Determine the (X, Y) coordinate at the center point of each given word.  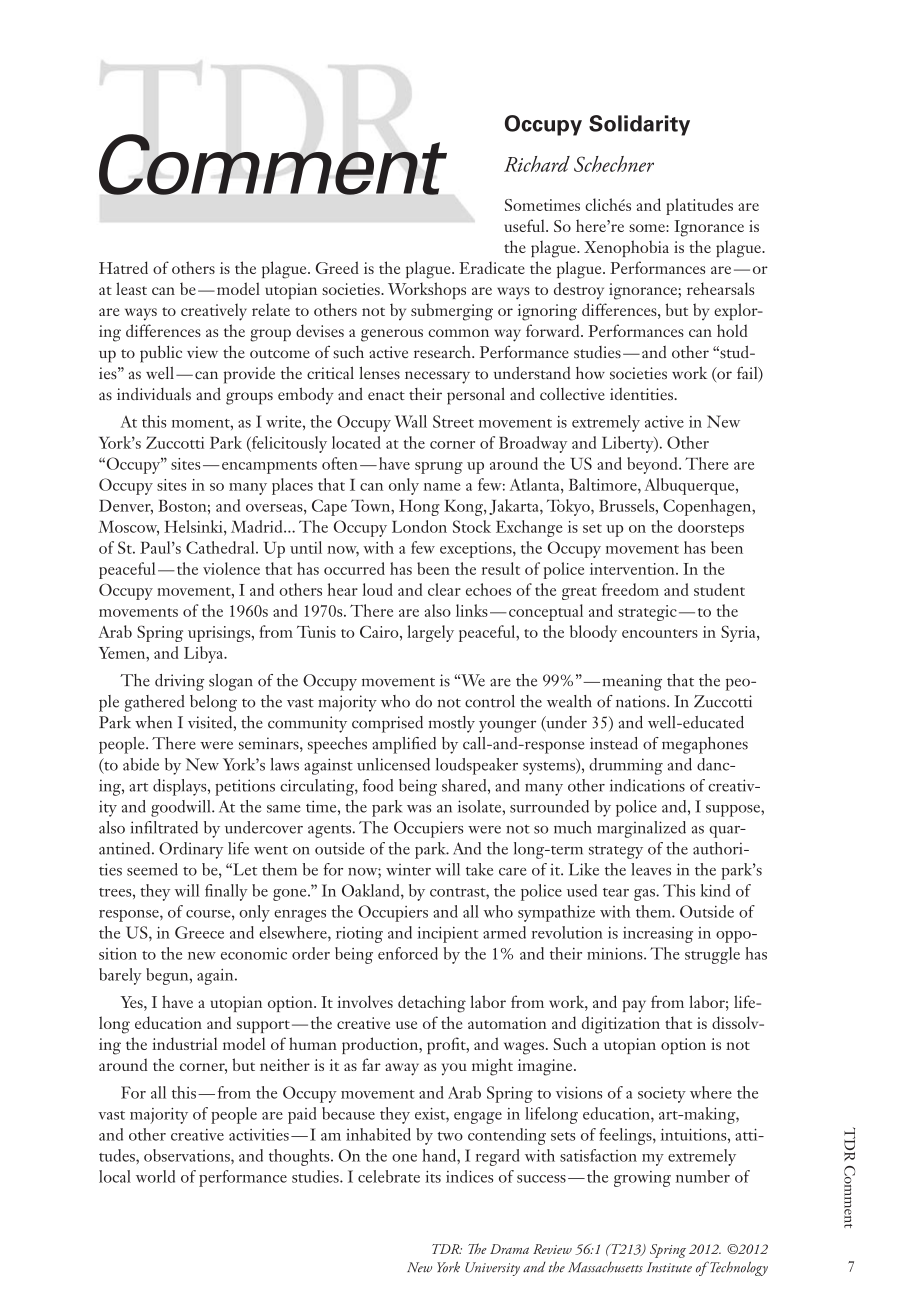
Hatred (123, 267)
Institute (669, 1267)
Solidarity (639, 125)
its (433, 1177)
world (155, 1176)
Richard (537, 164)
